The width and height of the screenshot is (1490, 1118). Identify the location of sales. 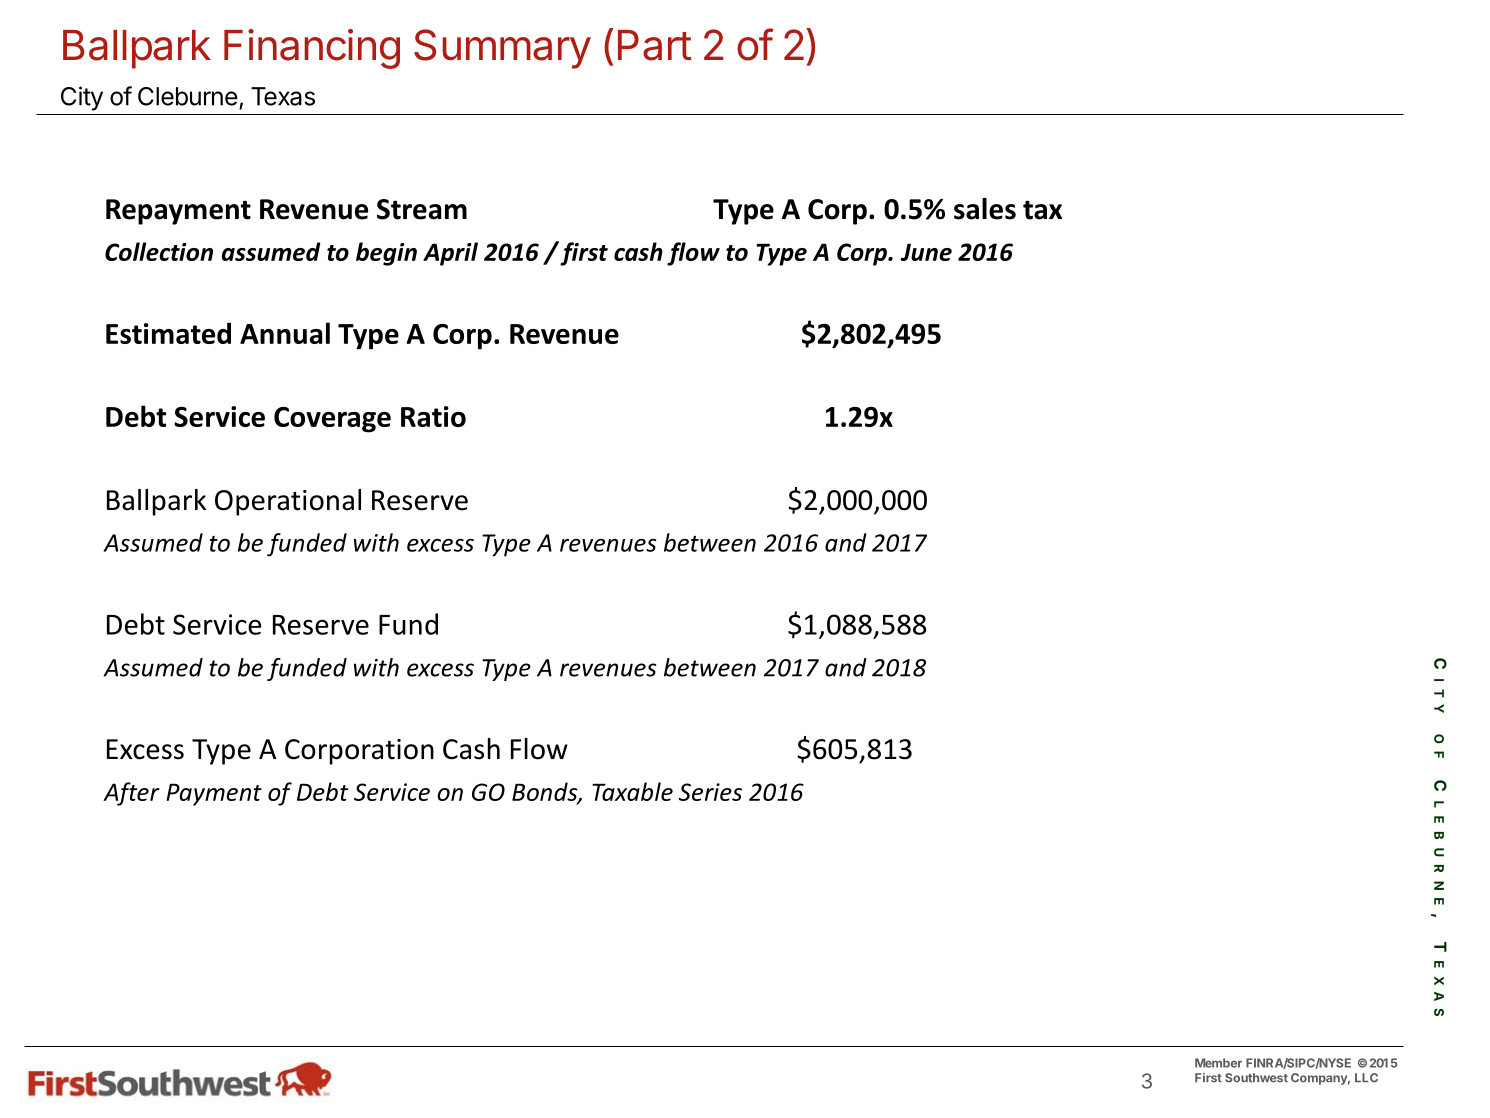
(985, 209).
